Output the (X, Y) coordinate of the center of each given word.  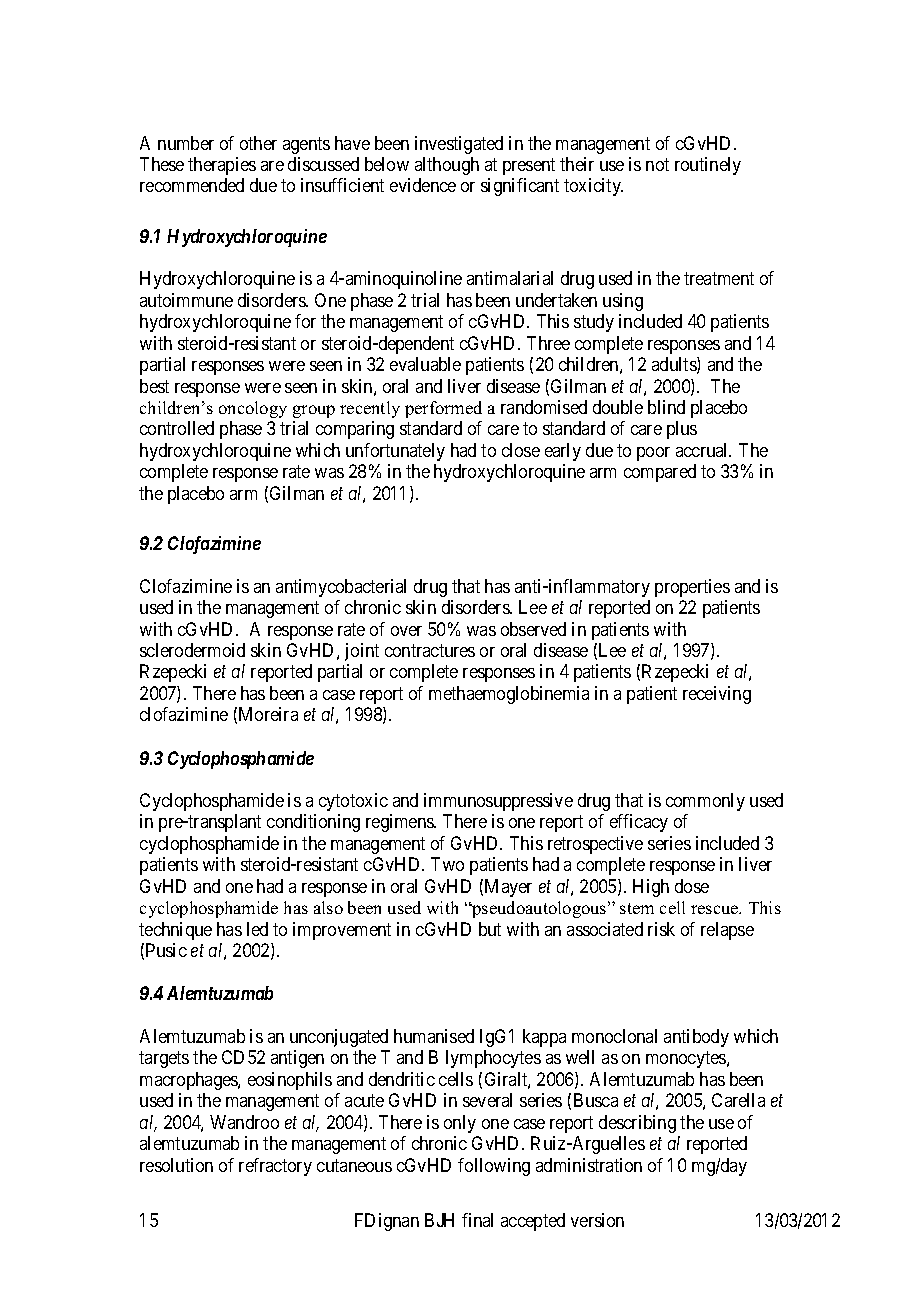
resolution (176, 1165)
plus (682, 430)
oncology (253, 409)
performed (443, 409)
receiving (717, 695)
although (447, 166)
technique (175, 931)
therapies (222, 166)
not (657, 164)
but (490, 929)
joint (362, 652)
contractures (430, 650)
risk (661, 929)
